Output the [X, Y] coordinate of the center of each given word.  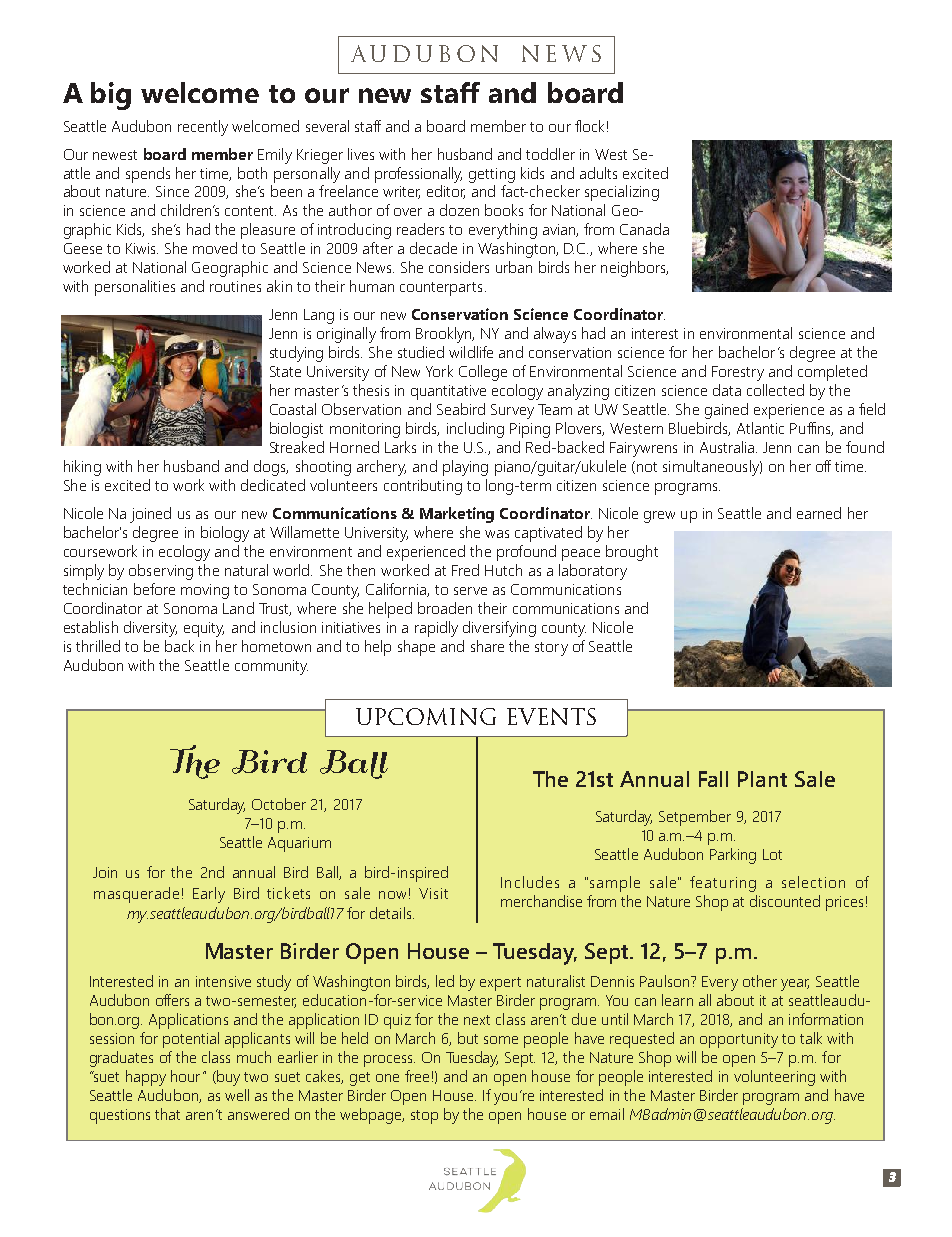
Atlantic [760, 428]
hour [185, 1076]
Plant [762, 779]
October [279, 804]
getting [492, 175]
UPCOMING [426, 716]
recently [203, 128]
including [475, 430]
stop [424, 1117]
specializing [622, 193]
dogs [271, 468]
